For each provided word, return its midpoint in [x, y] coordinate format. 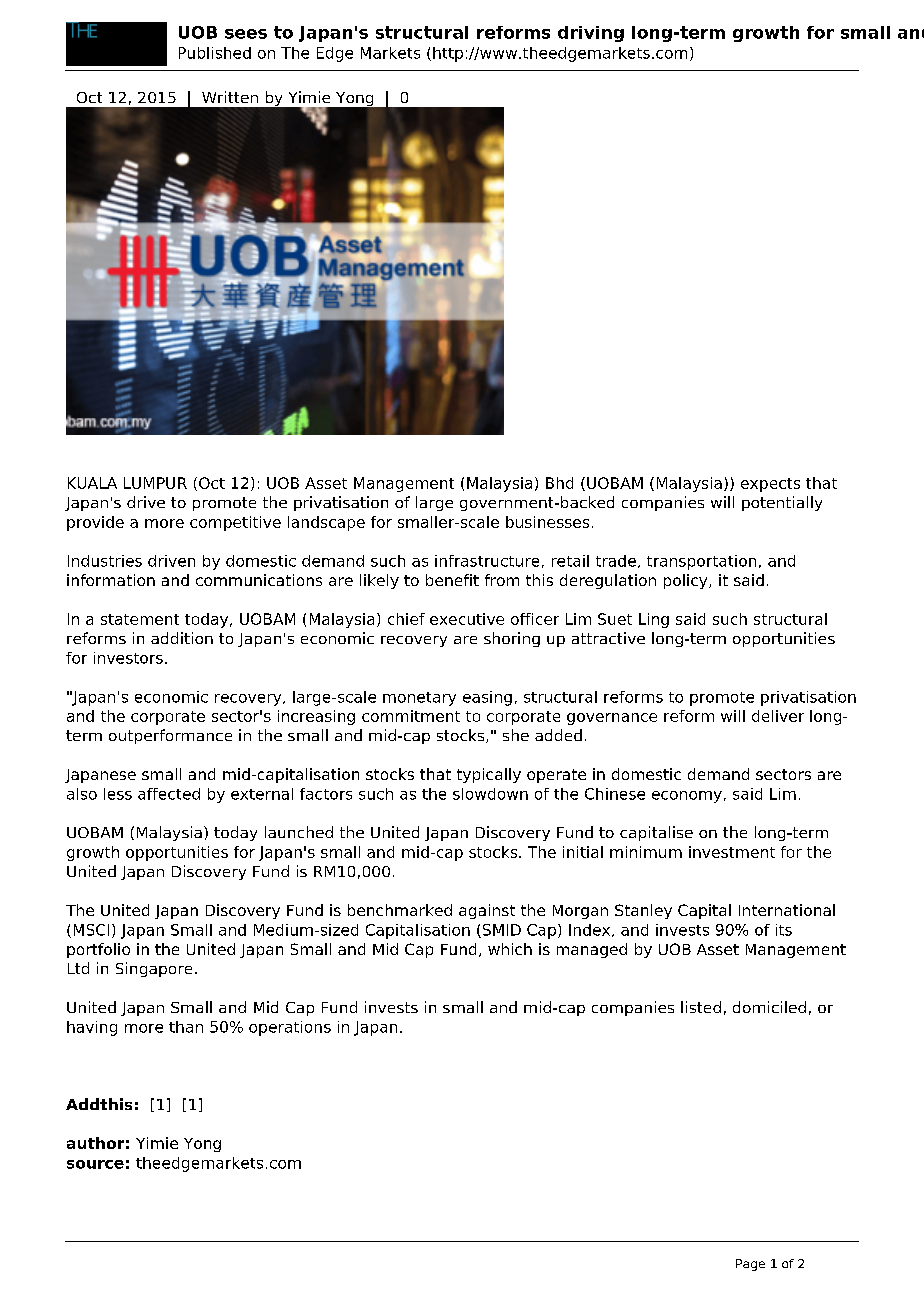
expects [770, 485]
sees [246, 34]
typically [489, 775]
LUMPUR [155, 483]
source [95, 1164]
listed [701, 1007]
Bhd [559, 483]
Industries [105, 561]
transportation [701, 562]
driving [591, 34]
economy [687, 797]
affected [169, 794]
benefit [452, 580]
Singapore [154, 969]
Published [215, 53]
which [510, 949]
